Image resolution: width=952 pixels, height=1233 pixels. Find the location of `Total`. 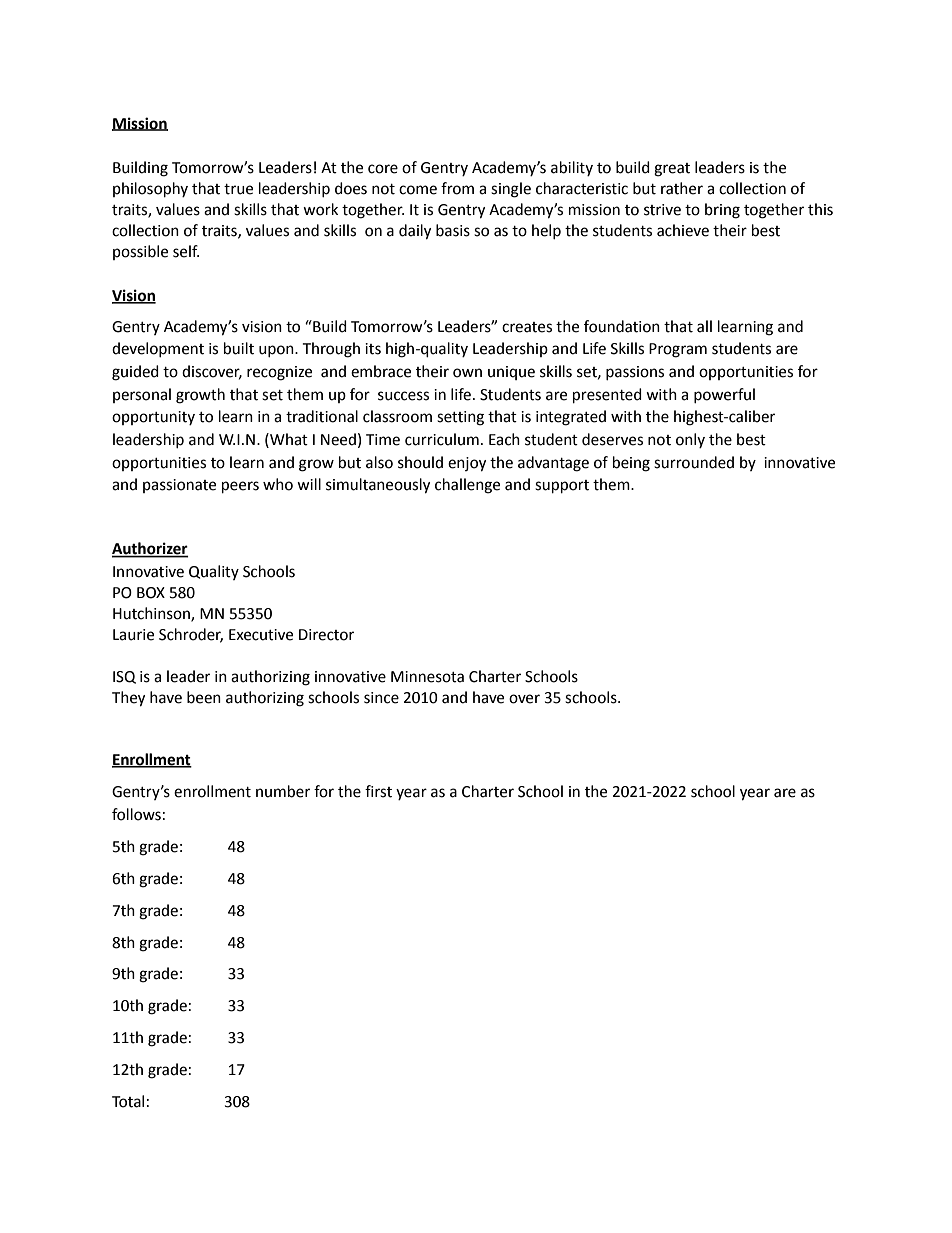

Total is located at coordinates (128, 1101).
